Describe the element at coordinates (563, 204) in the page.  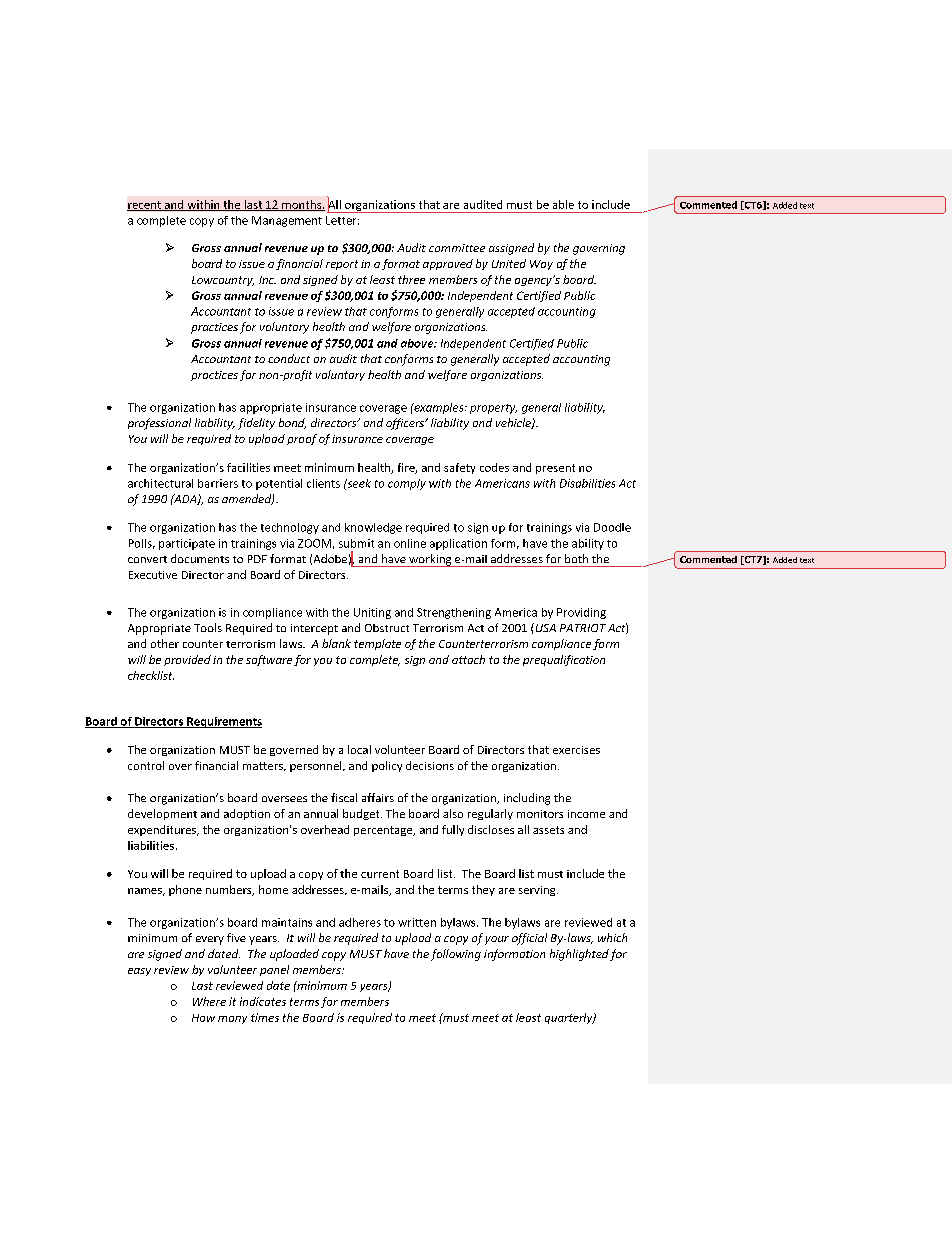
I see `able` at that location.
